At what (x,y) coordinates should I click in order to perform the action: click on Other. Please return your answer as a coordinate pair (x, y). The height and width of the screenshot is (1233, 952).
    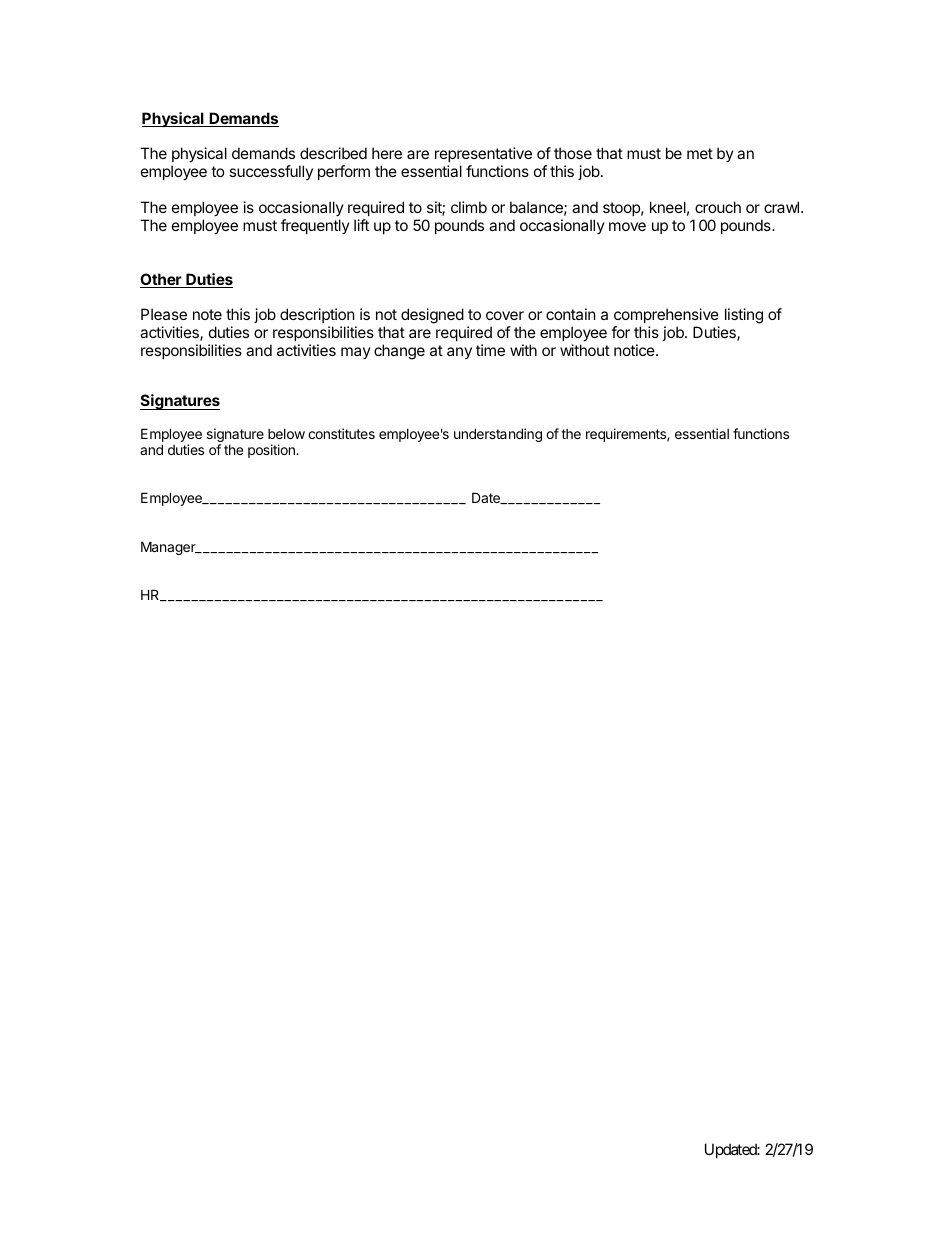
    Looking at the image, I should click on (162, 280).
